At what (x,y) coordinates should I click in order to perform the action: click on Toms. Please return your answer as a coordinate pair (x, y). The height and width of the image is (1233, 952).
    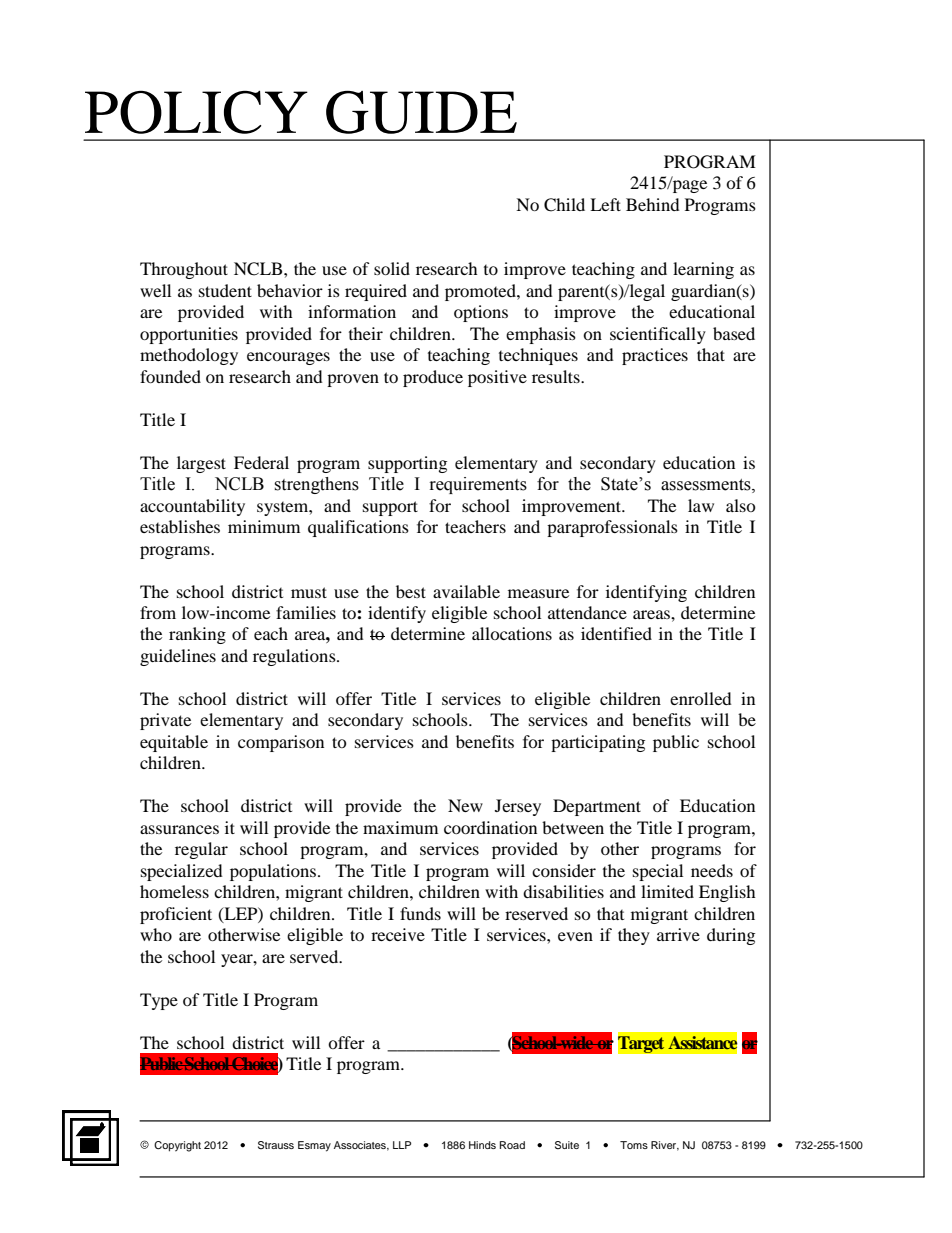
    Looking at the image, I should click on (634, 1145).
